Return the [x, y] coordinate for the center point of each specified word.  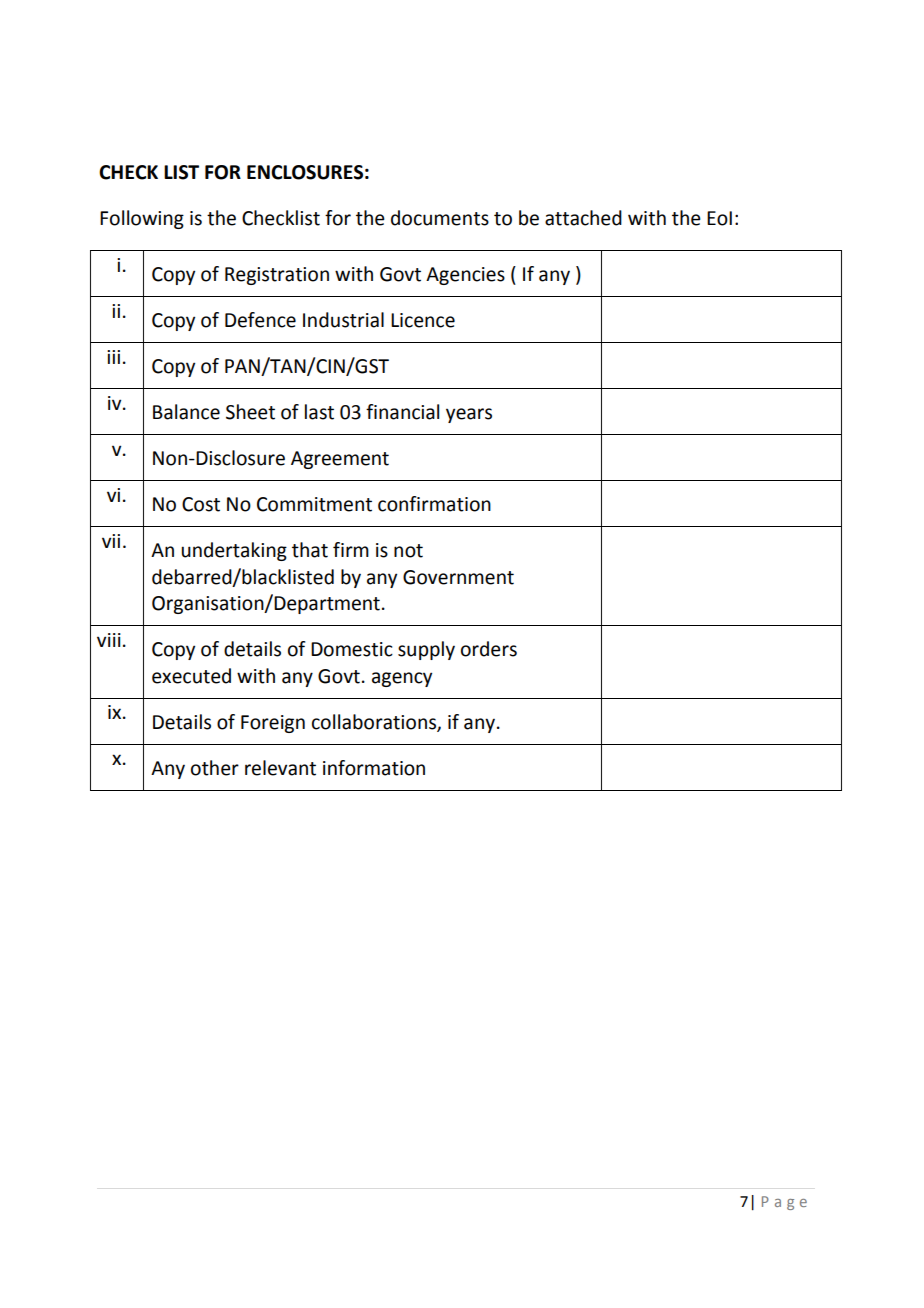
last [319, 412]
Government [458, 577]
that [310, 550]
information [374, 768]
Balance [186, 412]
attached [583, 218]
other [215, 768]
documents [440, 218]
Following [142, 219]
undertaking [234, 551]
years [469, 415]
